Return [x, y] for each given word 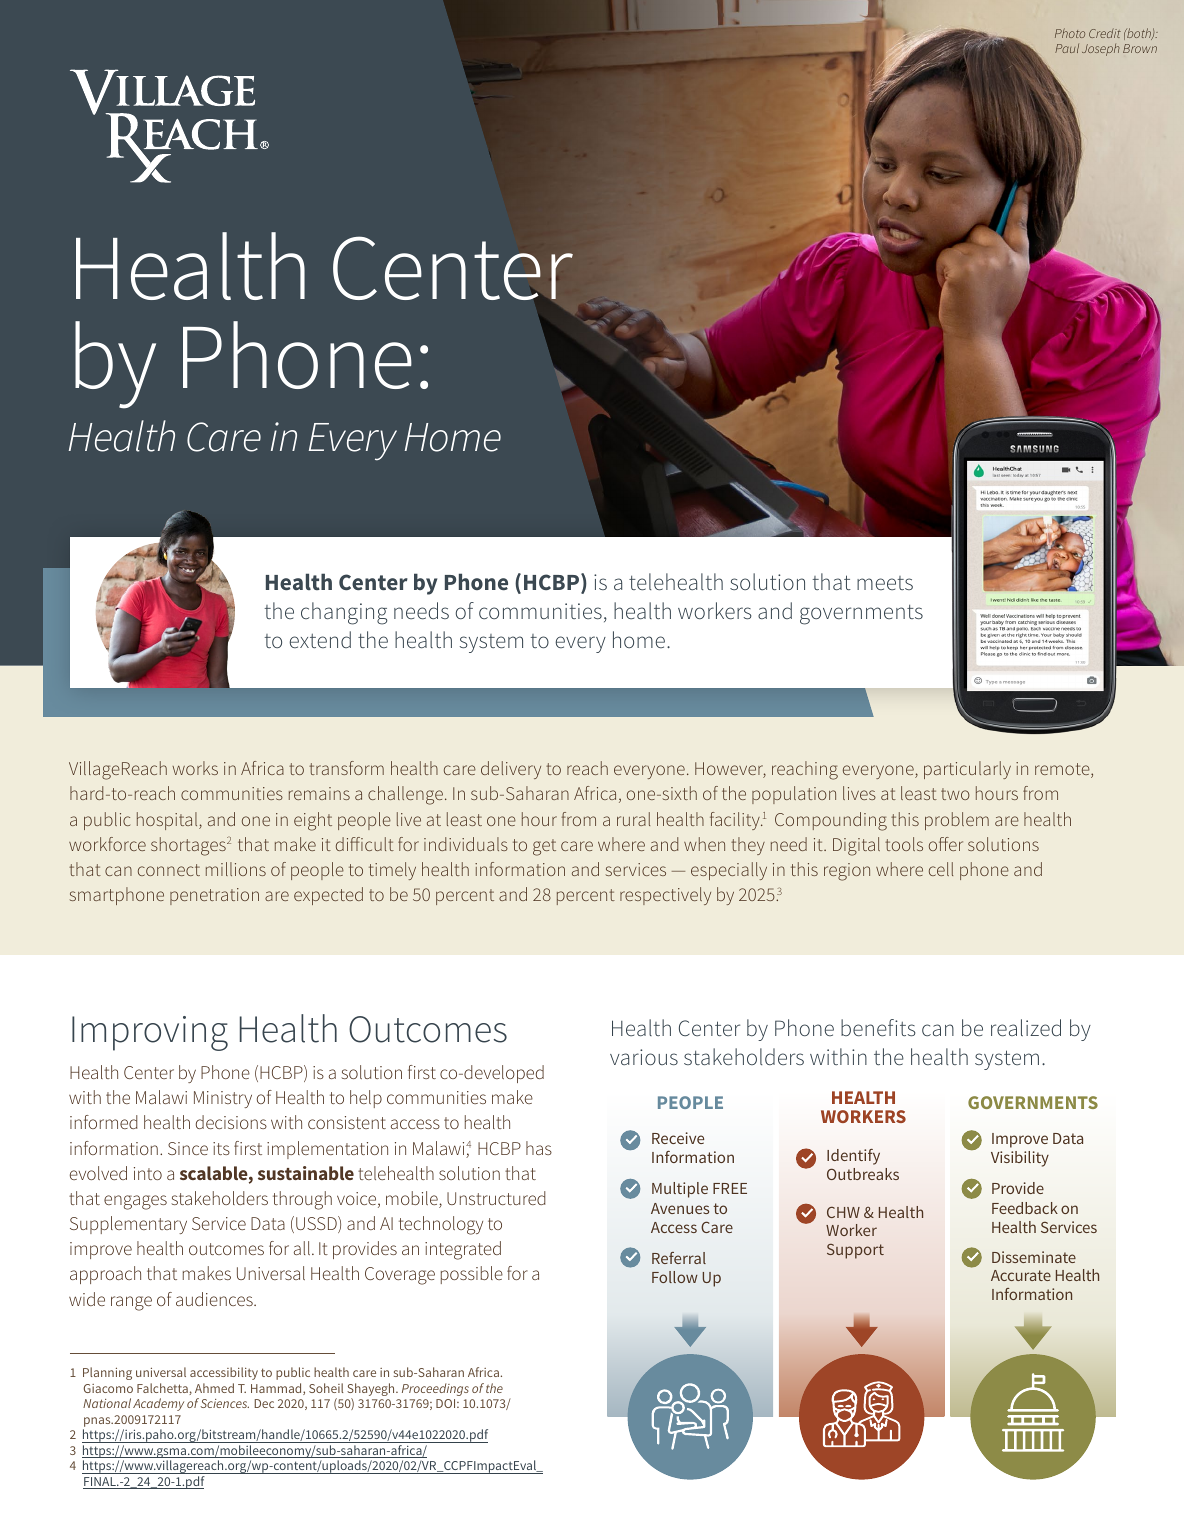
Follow [675, 1277]
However [730, 770]
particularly [967, 770]
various [644, 1057]
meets [885, 583]
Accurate [1021, 1275]
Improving [150, 1033]
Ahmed [214, 1388]
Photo [1070, 33]
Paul [1067, 48]
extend [320, 639]
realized [1026, 1027]
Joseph [1101, 50]
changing [344, 613]
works [195, 768]
